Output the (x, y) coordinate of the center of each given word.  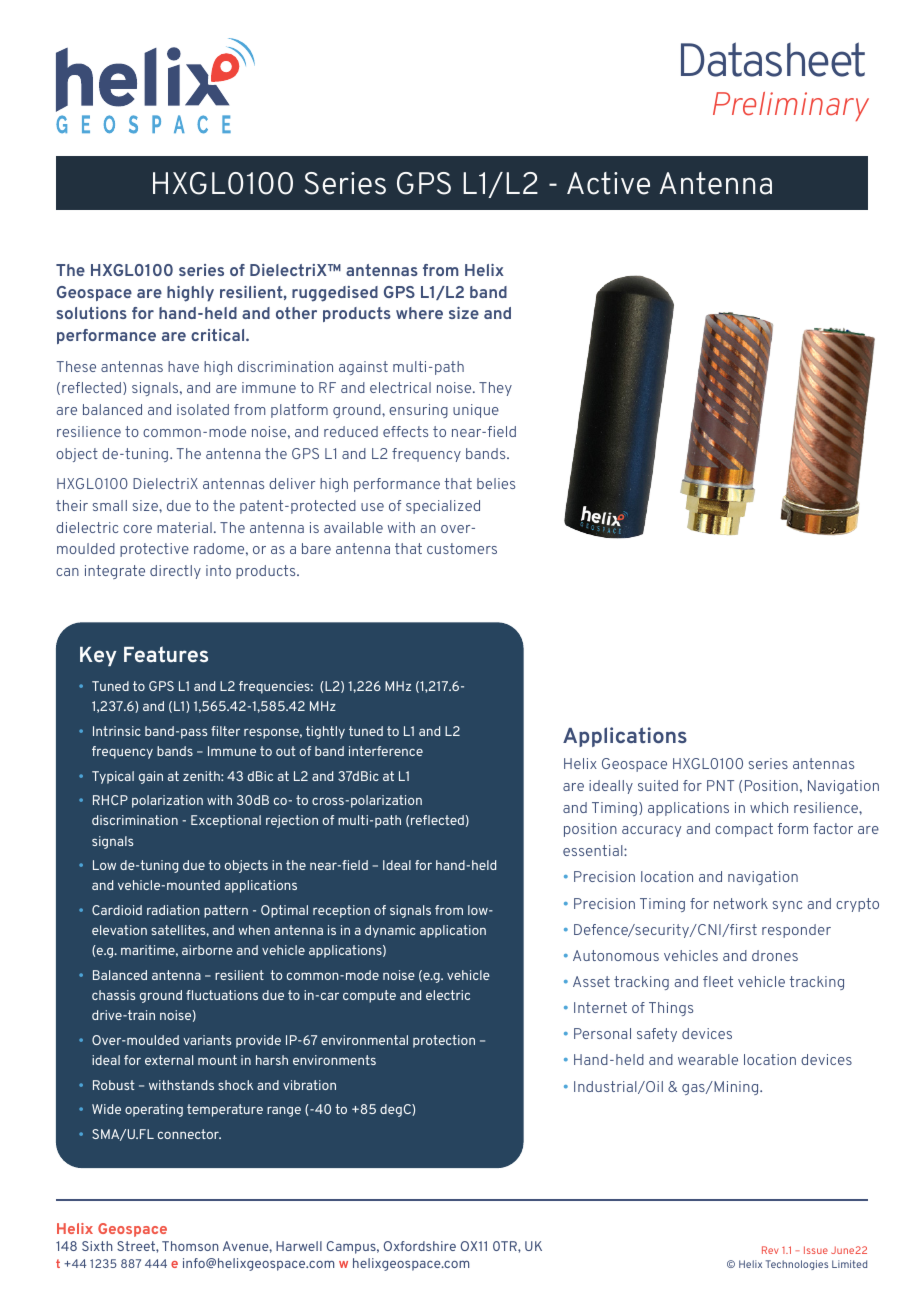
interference (386, 751)
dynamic (390, 931)
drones (775, 955)
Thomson (190, 1246)
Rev (770, 1250)
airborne (207, 950)
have (183, 366)
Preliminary (791, 106)
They (495, 389)
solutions (92, 313)
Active (608, 183)
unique (476, 411)
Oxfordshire (420, 1246)
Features (166, 654)
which (769, 807)
